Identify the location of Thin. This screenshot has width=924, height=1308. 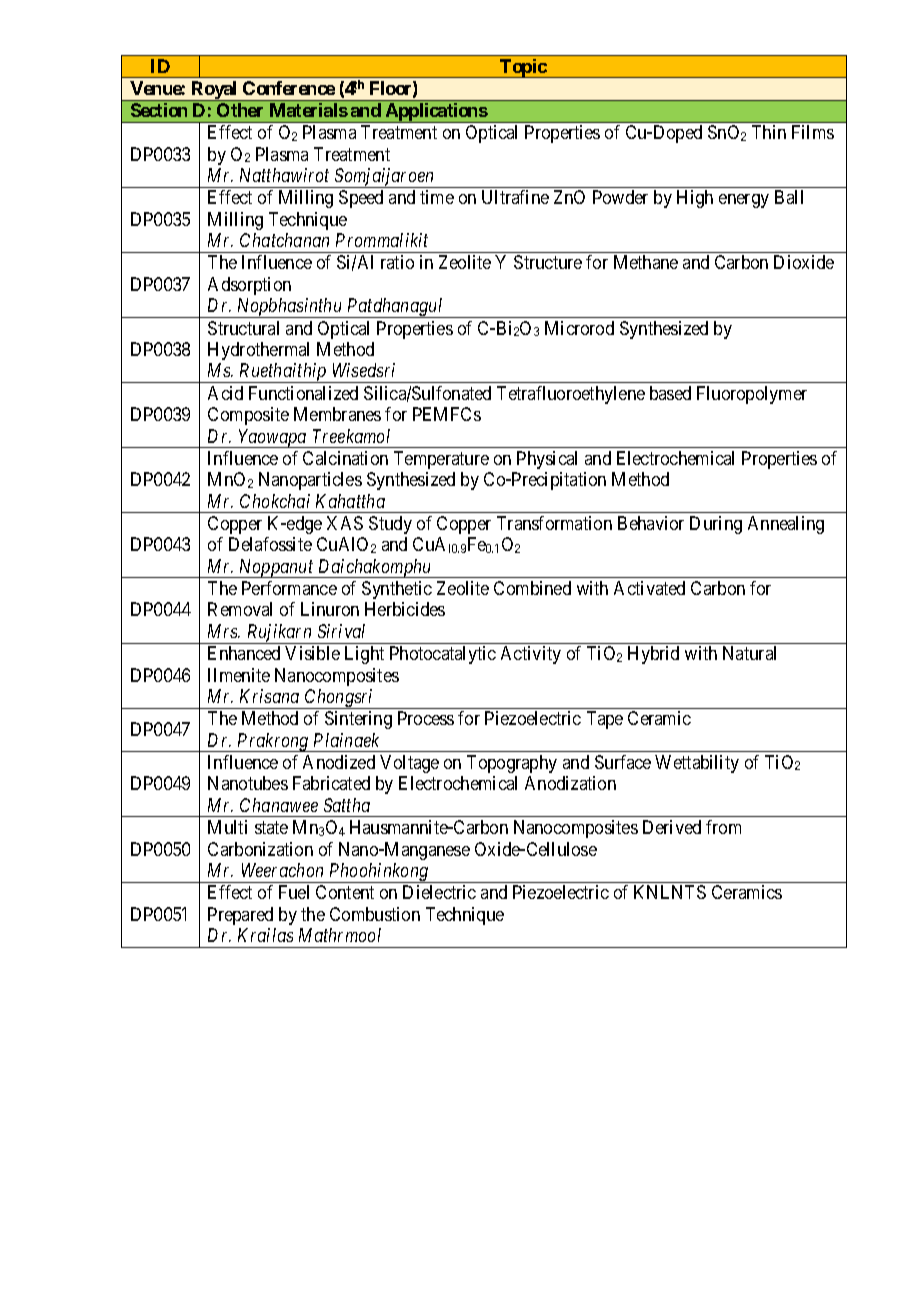
(769, 132).
